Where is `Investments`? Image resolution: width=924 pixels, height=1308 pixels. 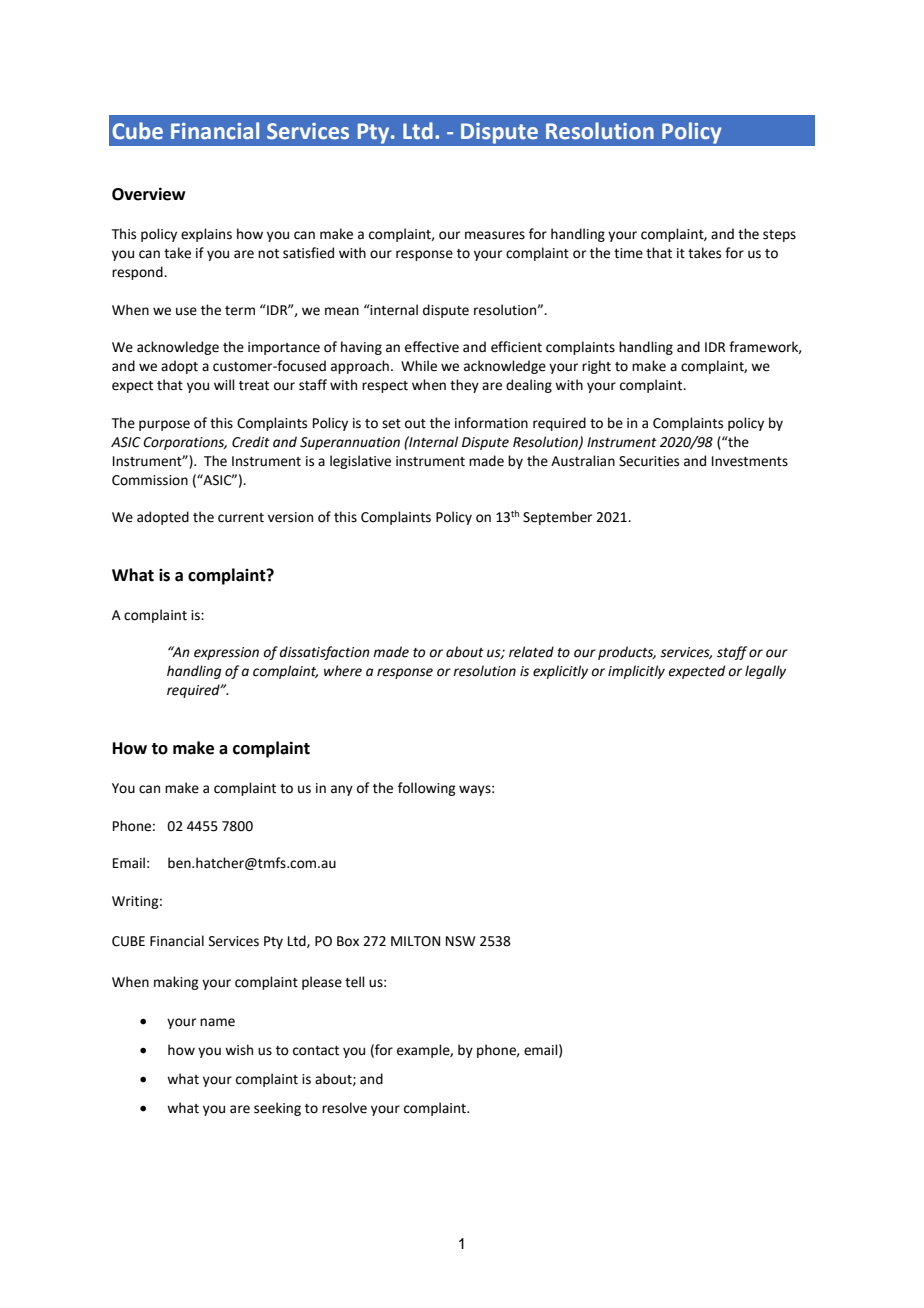
Investments is located at coordinates (750, 461).
